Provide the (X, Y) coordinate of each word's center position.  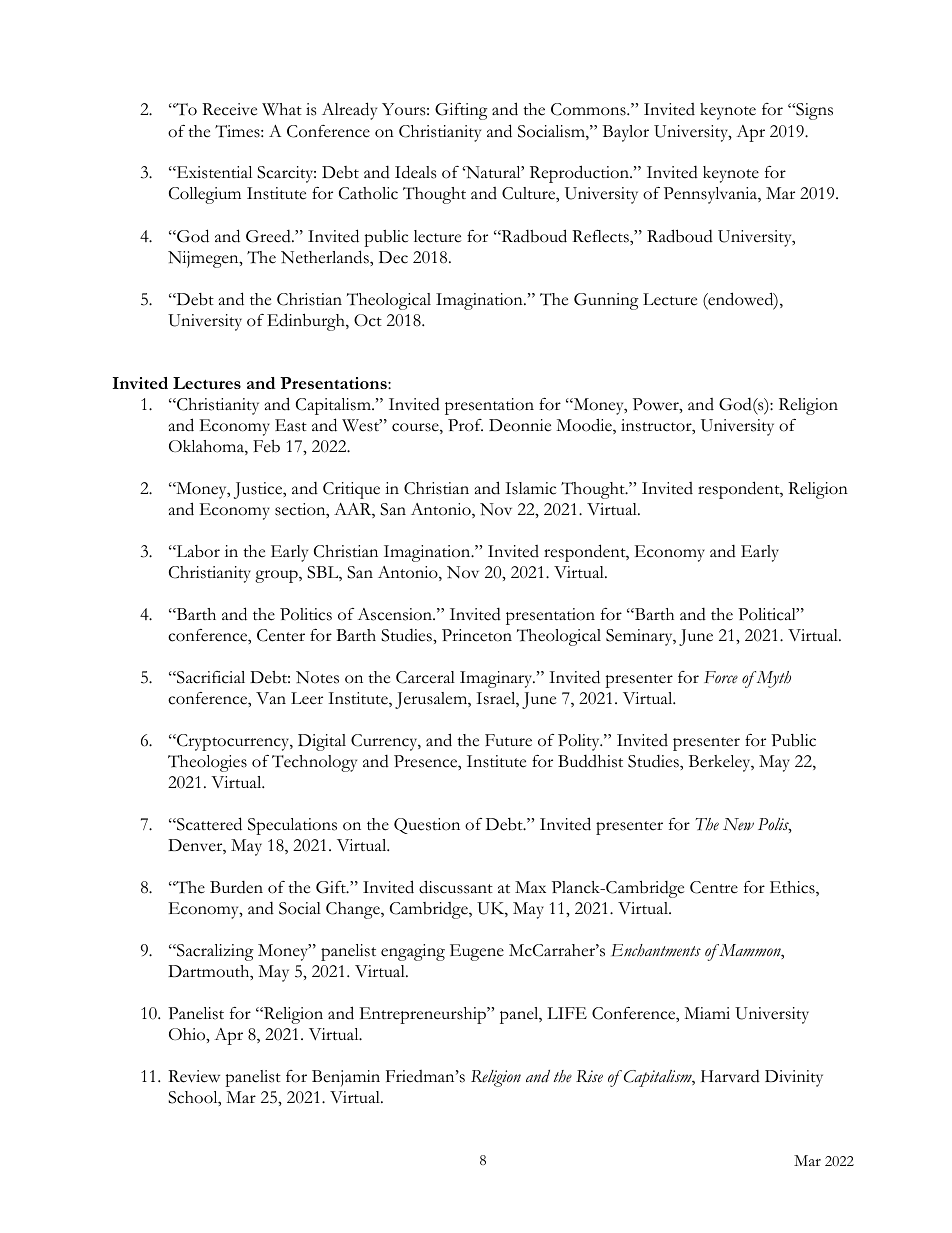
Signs (813, 111)
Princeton (477, 635)
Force (721, 677)
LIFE (567, 1013)
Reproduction (580, 174)
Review (194, 1076)
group (277, 576)
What (282, 109)
